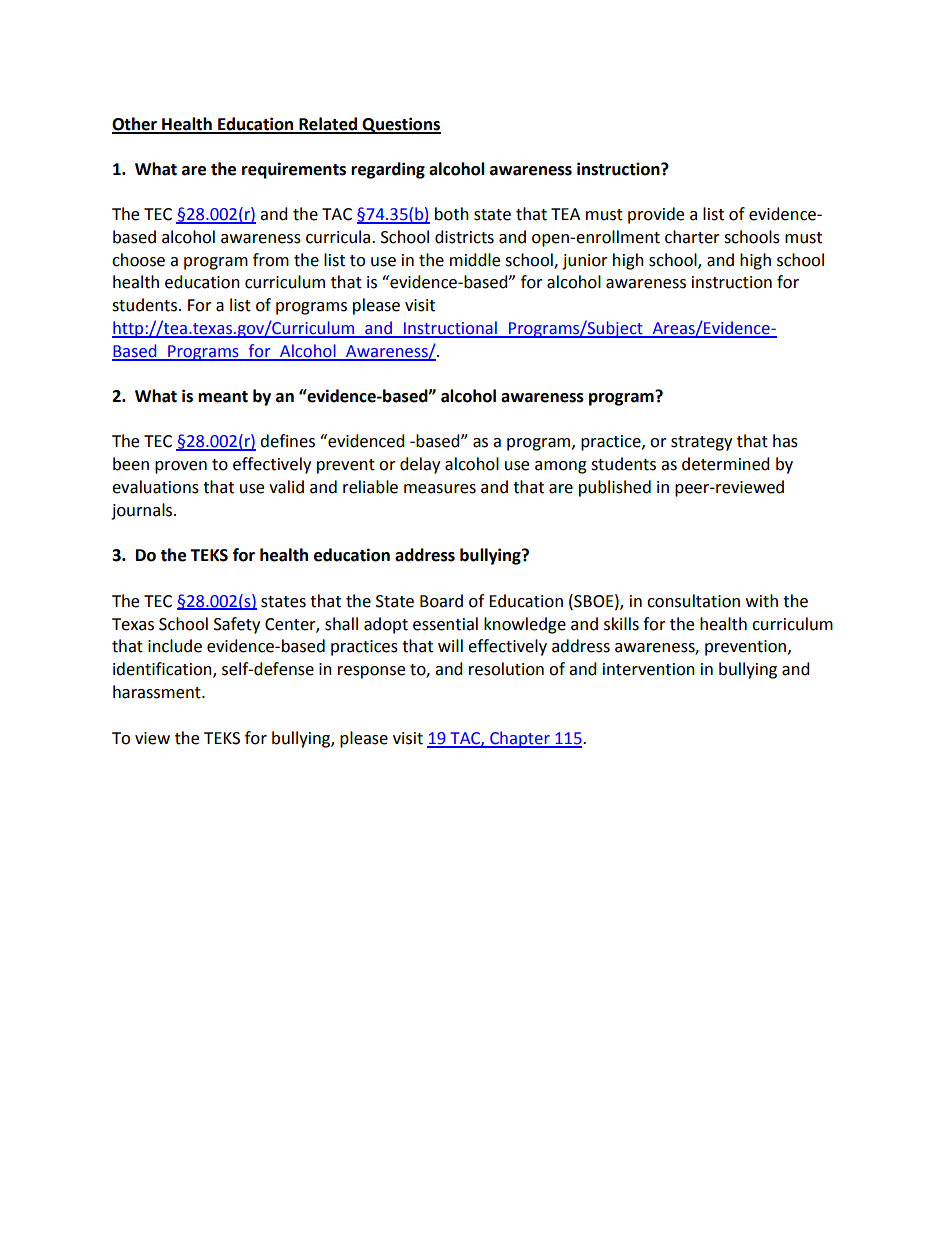 The height and width of the screenshot is (1233, 952). What do you see at coordinates (520, 739) in the screenshot?
I see `Chapter` at bounding box center [520, 739].
